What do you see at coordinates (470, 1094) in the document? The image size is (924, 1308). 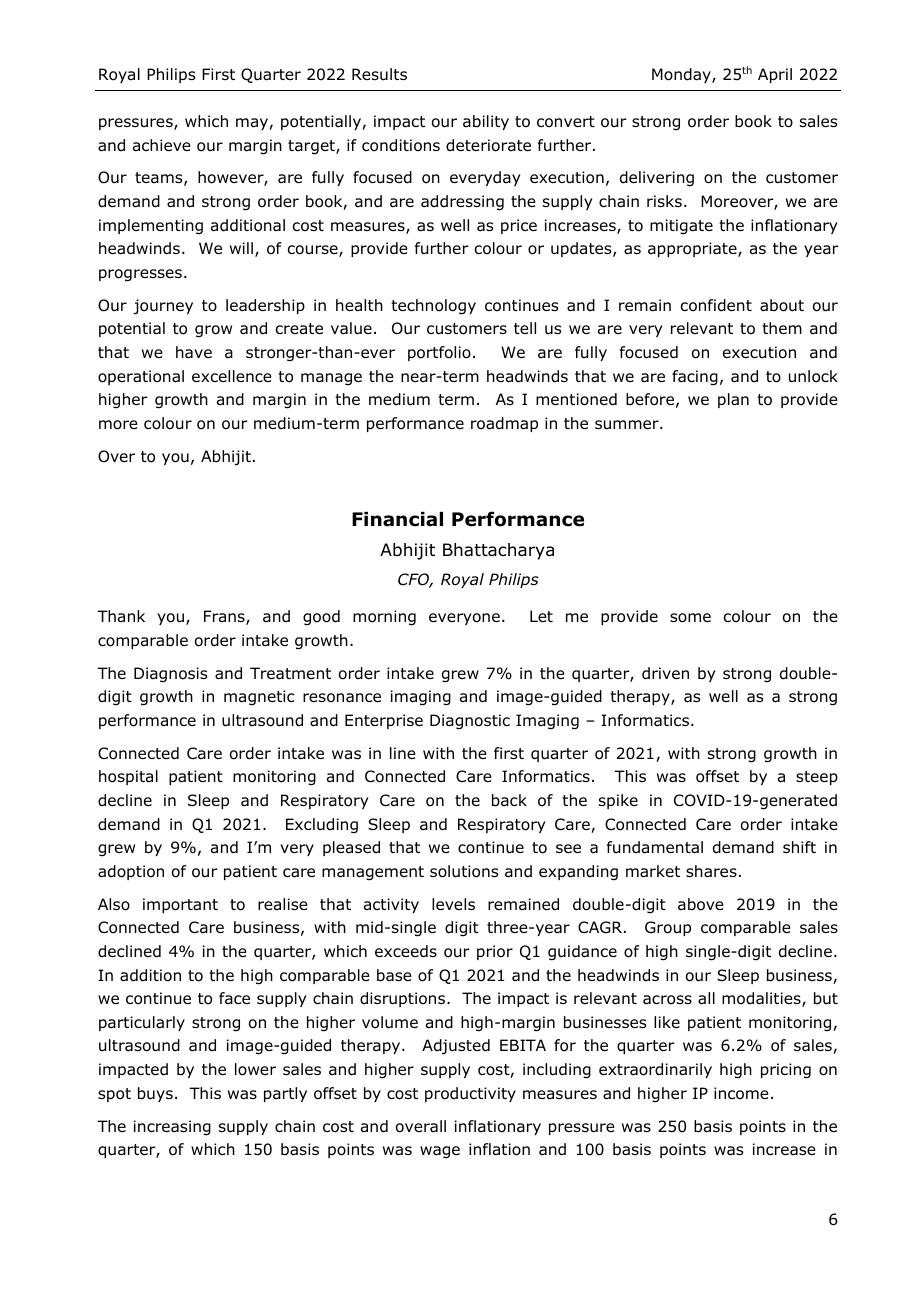 I see `productivity` at bounding box center [470, 1094].
